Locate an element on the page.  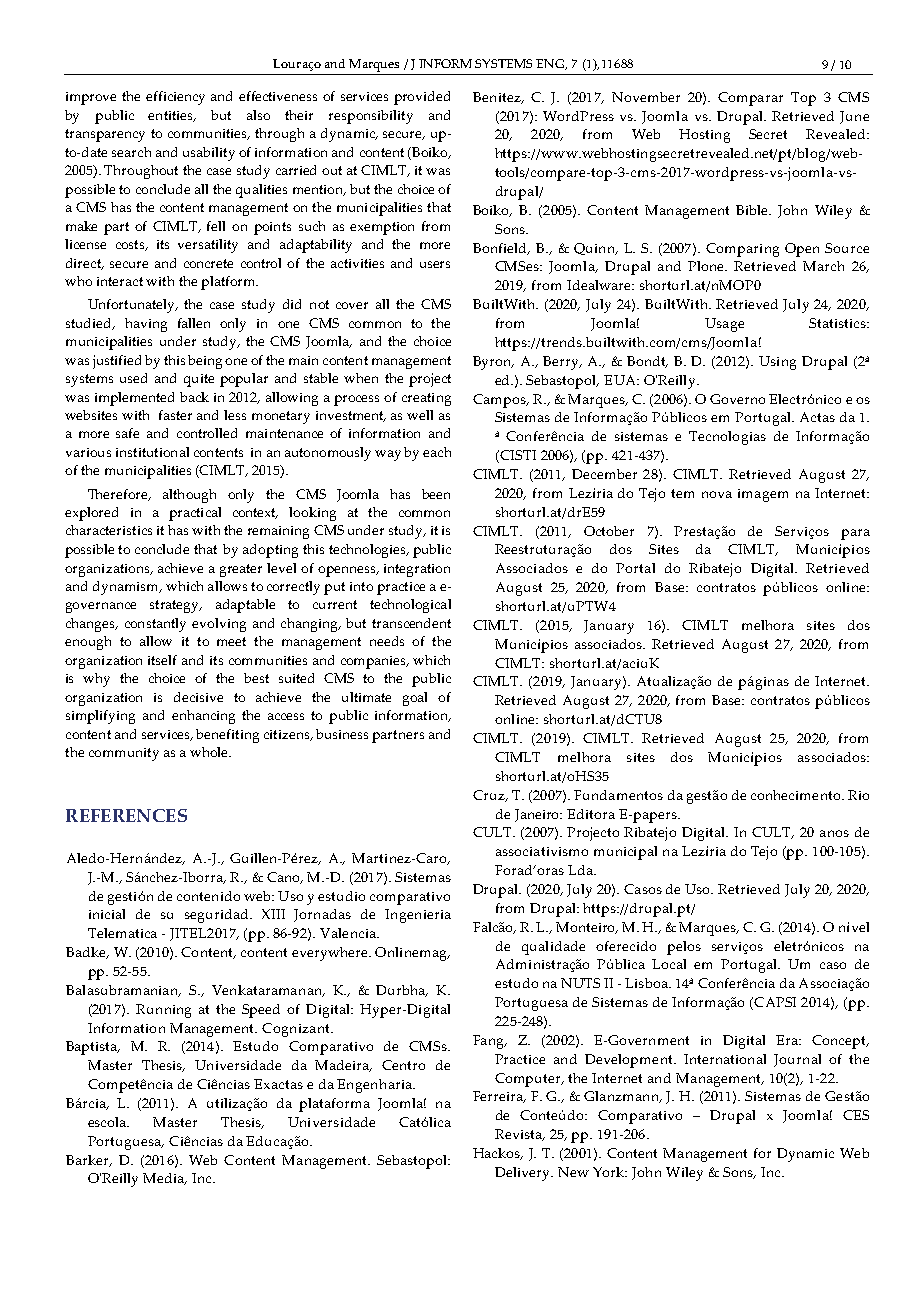
Using is located at coordinates (777, 363).
